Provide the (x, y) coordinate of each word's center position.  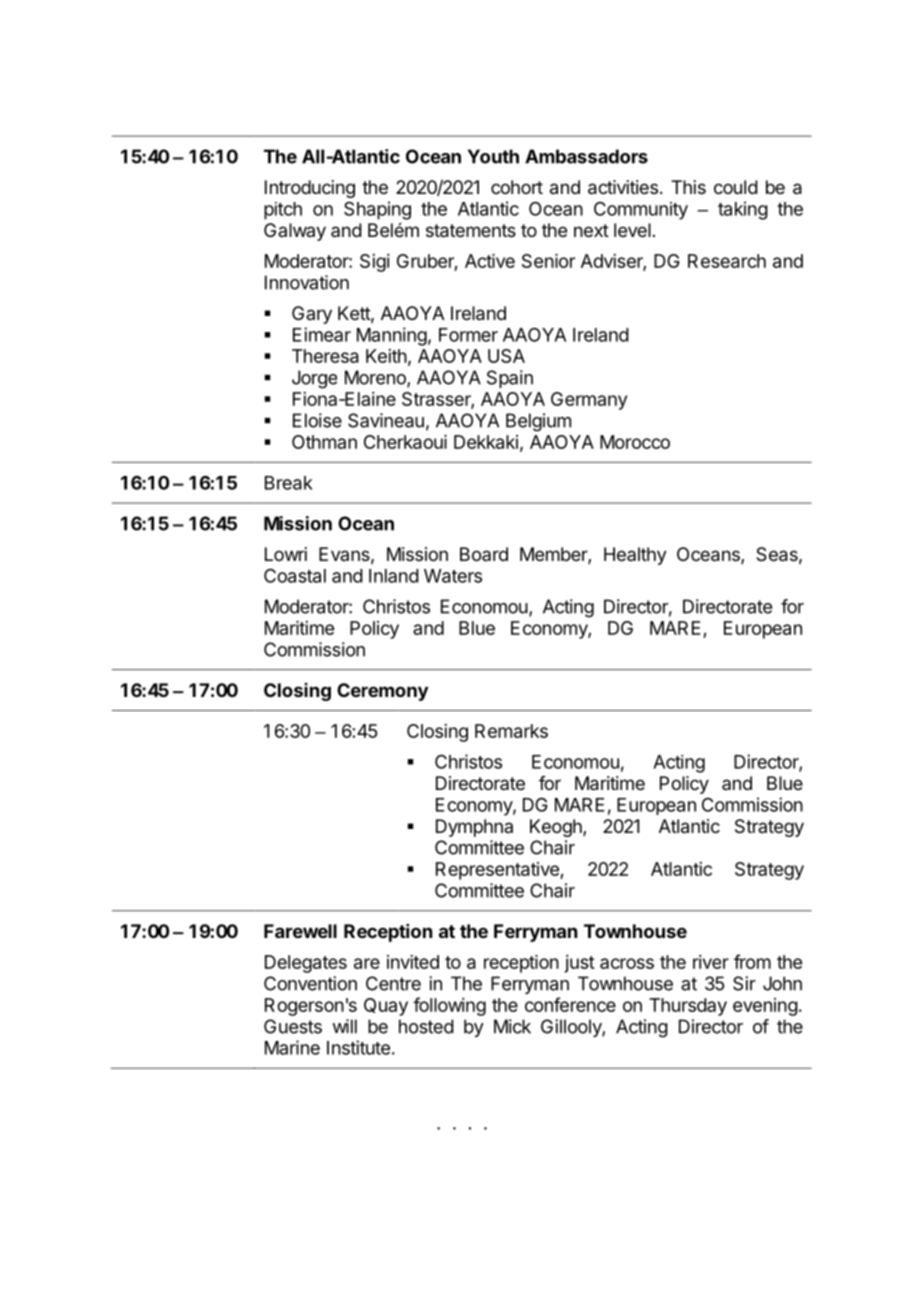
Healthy (635, 556)
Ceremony (382, 692)
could (736, 187)
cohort (517, 187)
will (344, 1026)
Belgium (538, 422)
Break (289, 483)
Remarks (511, 731)
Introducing (310, 189)
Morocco (635, 442)
